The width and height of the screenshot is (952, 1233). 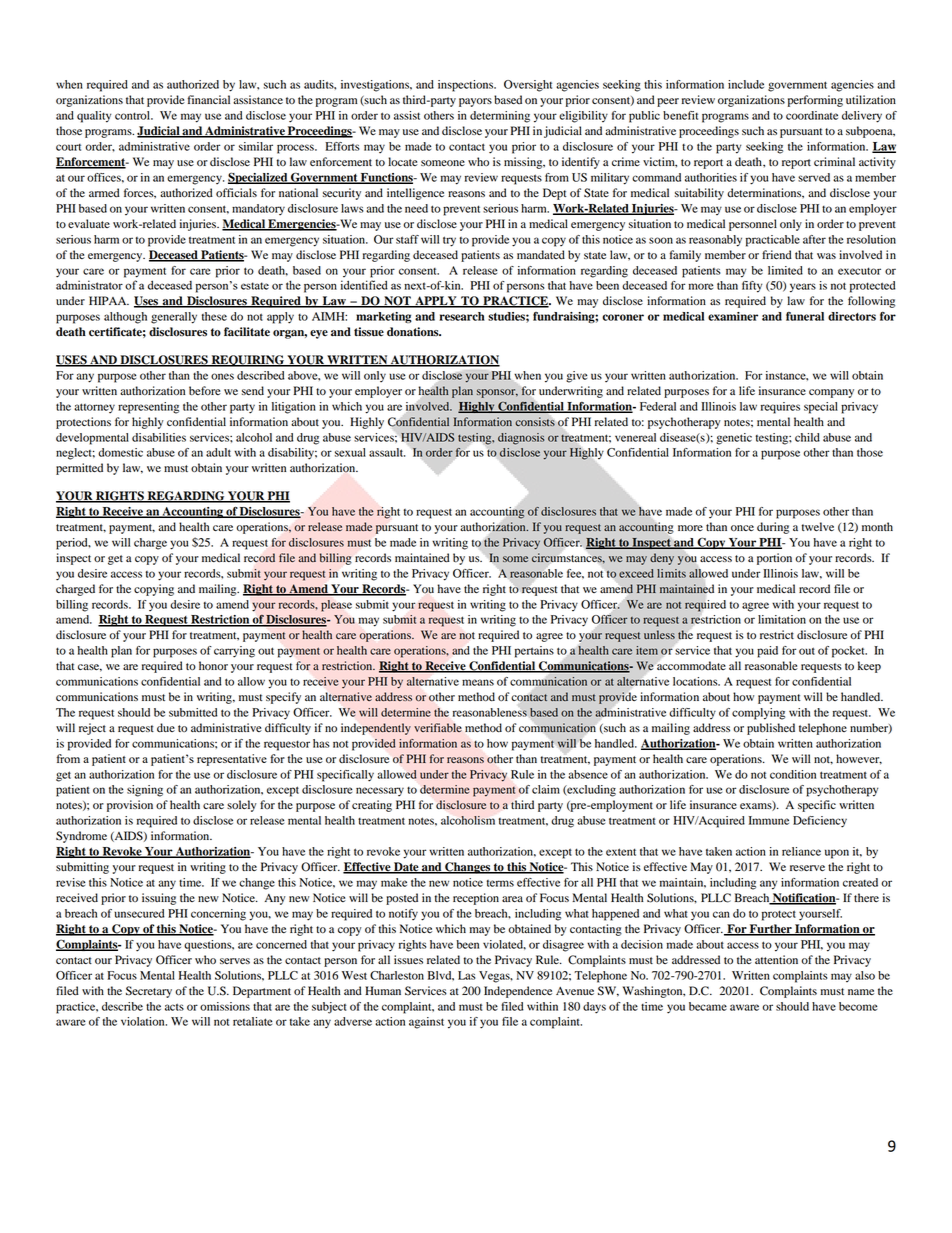 What do you see at coordinates (149, 992) in the screenshot?
I see `Secretary` at bounding box center [149, 992].
